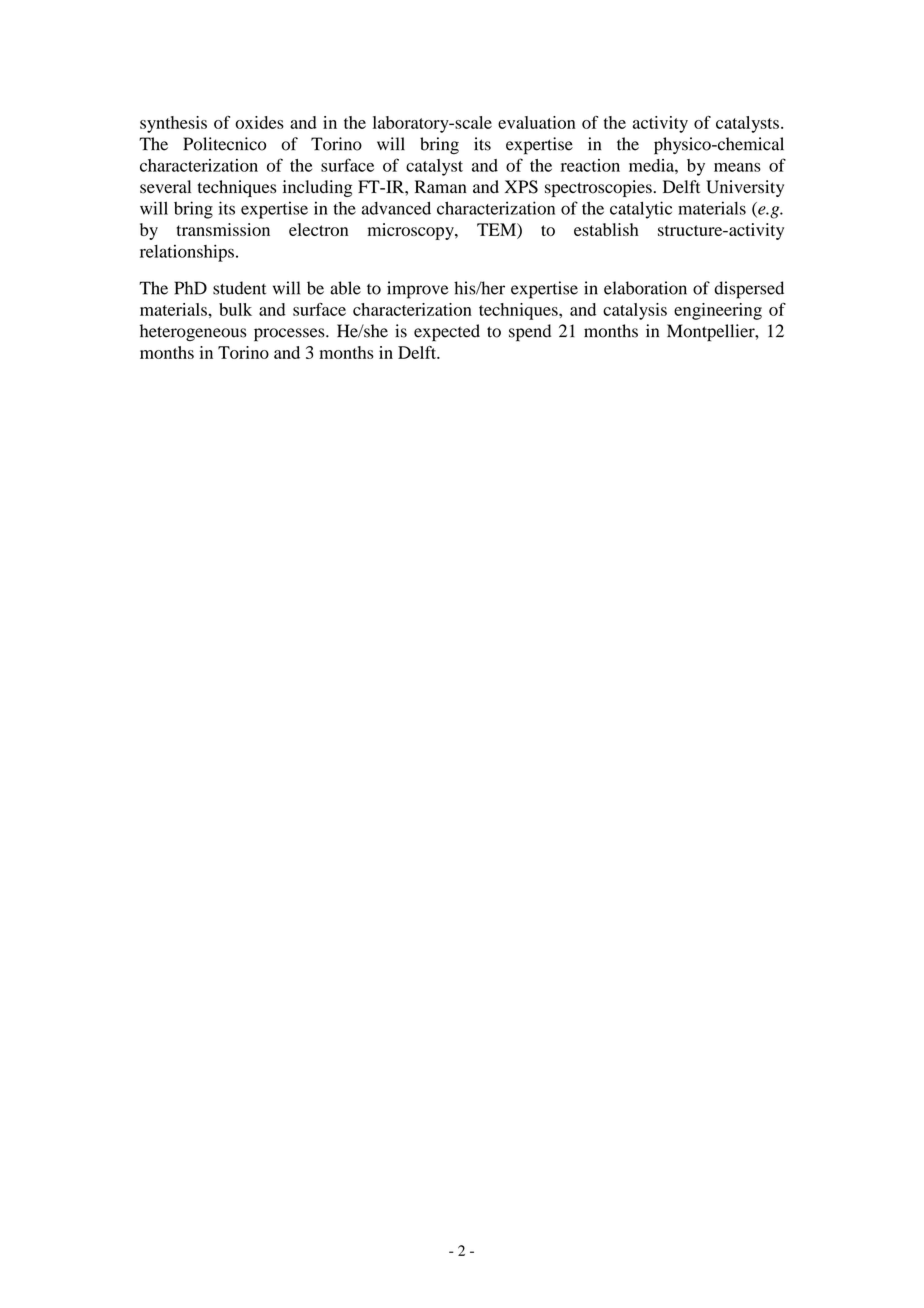 The image size is (924, 1308). What do you see at coordinates (259, 122) in the screenshot?
I see `oxides` at bounding box center [259, 122].
